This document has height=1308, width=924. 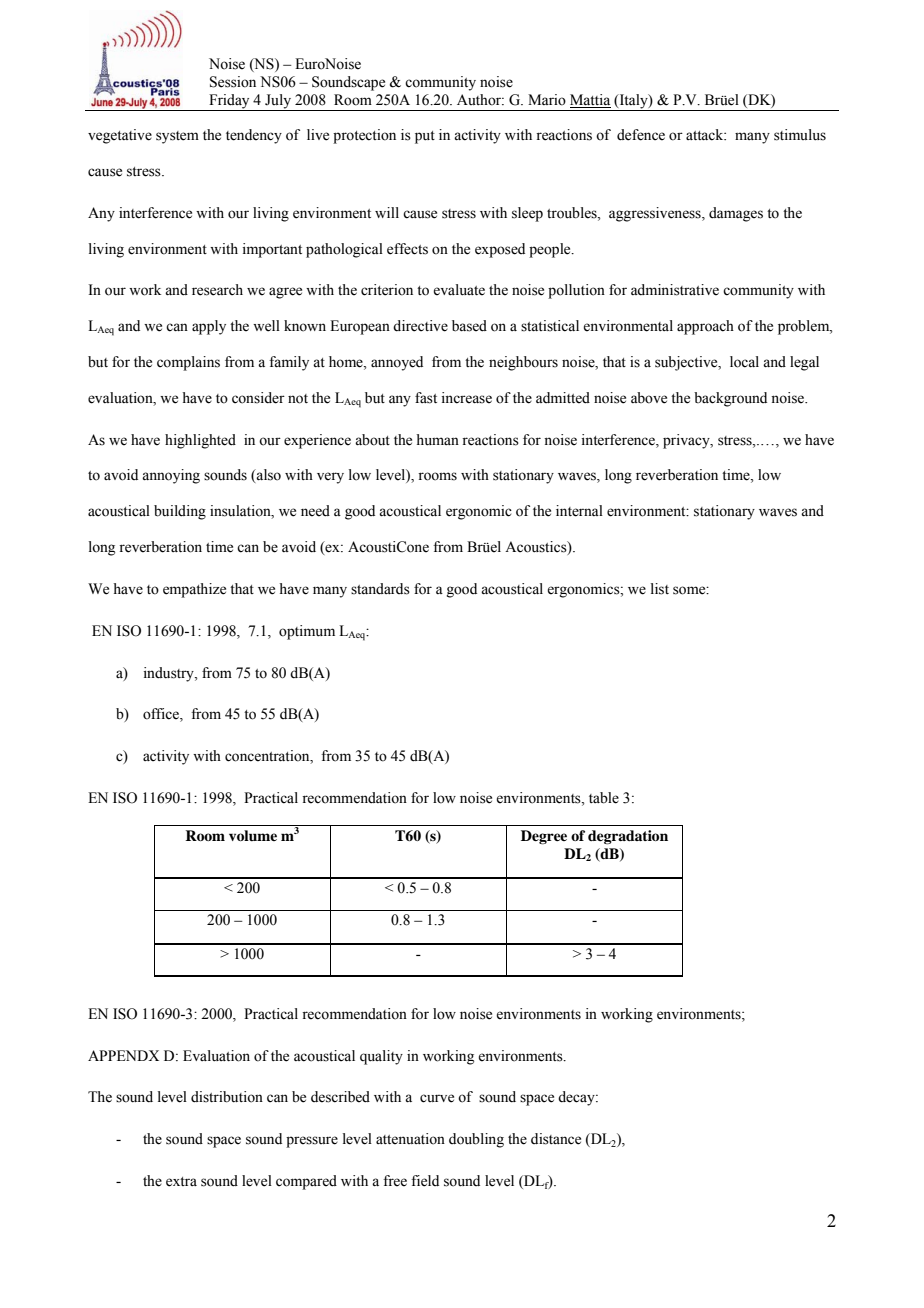 I want to click on distance, so click(x=556, y=1139).
